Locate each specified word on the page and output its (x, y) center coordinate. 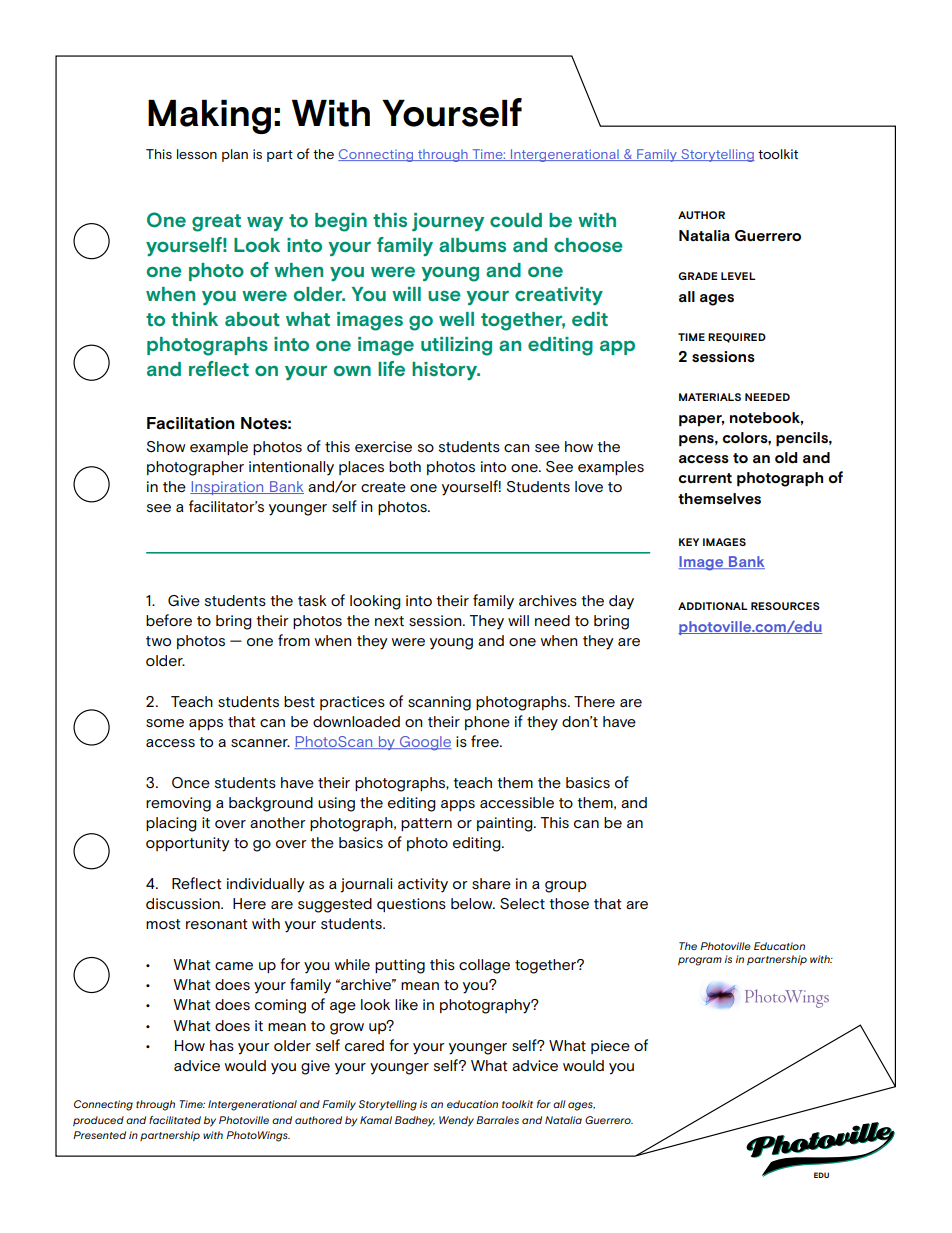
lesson (197, 154)
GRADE (698, 276)
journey (448, 222)
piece (610, 1047)
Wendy (456, 1121)
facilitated (175, 1120)
